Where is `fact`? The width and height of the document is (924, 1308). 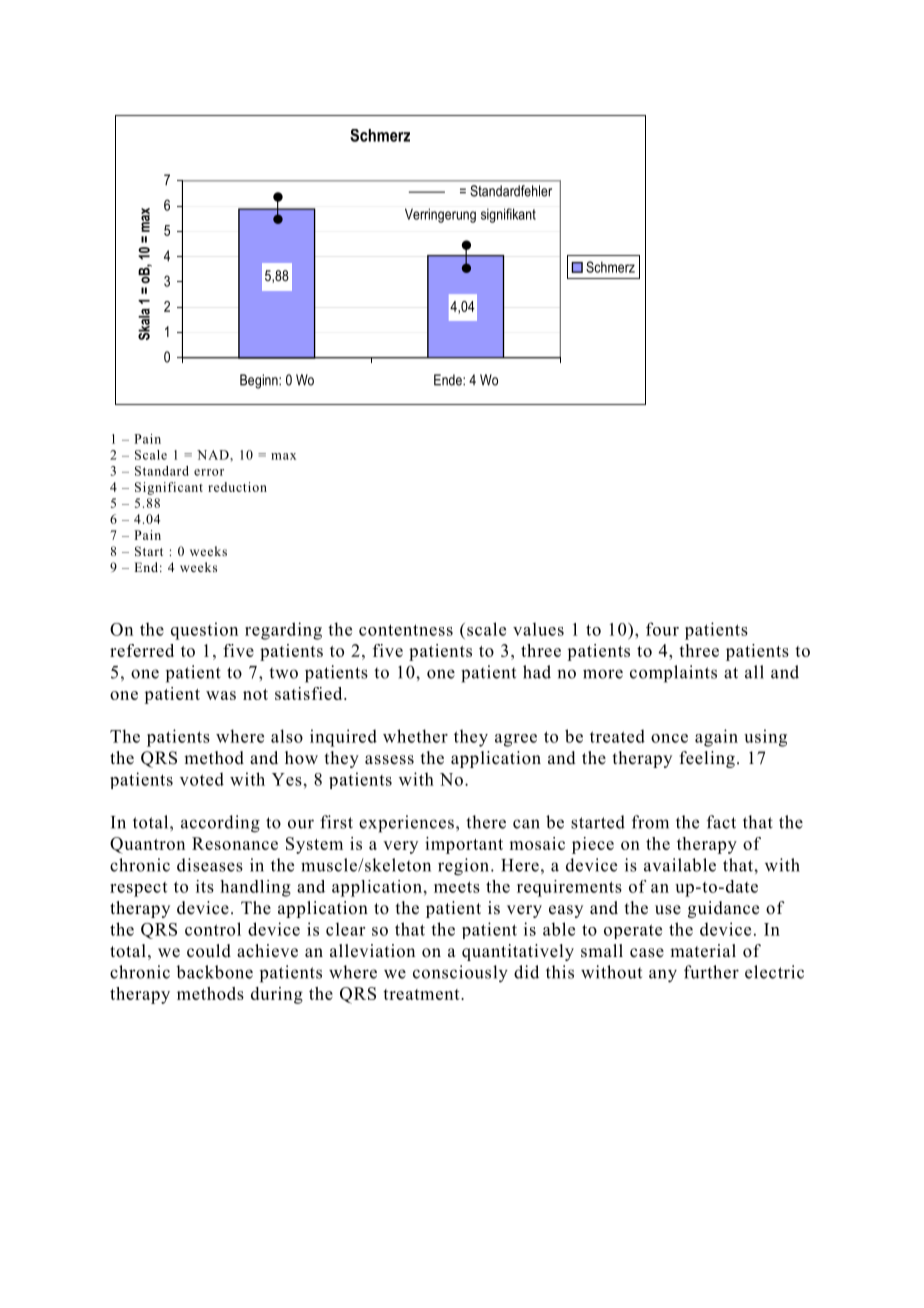 fact is located at coordinates (721, 822).
